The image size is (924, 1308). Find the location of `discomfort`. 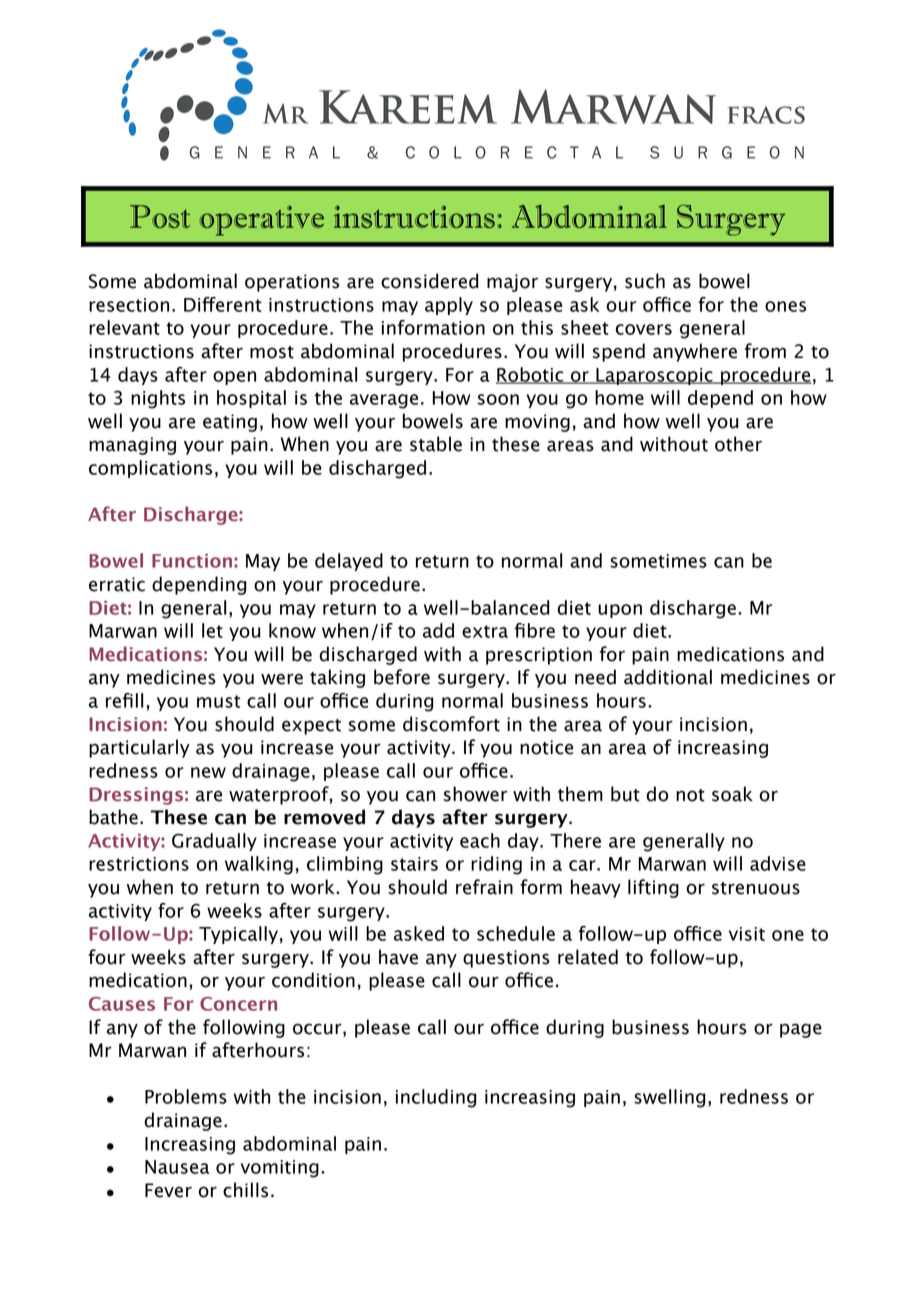

discomfort is located at coordinates (451, 724).
